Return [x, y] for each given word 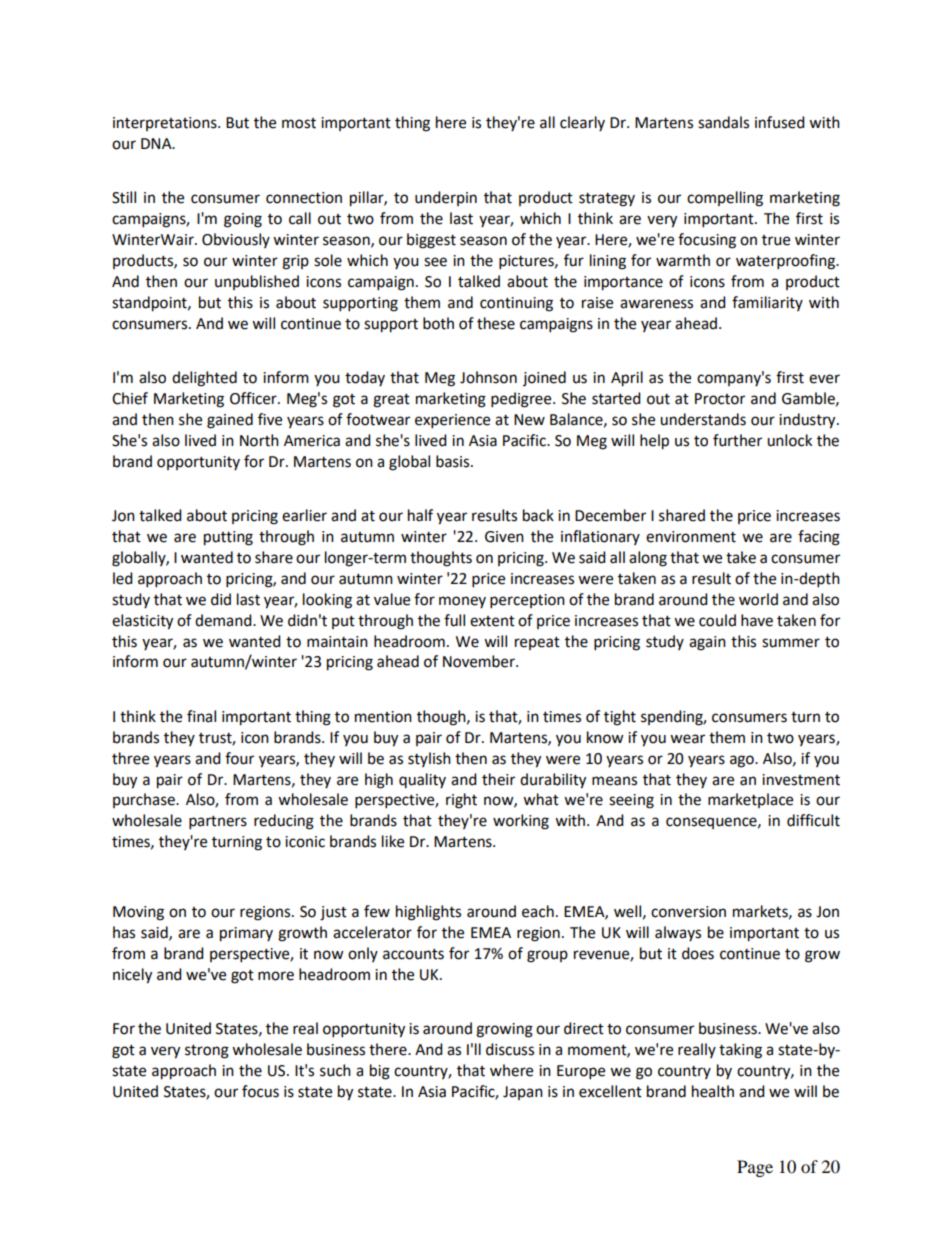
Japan [523, 1093]
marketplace [750, 800]
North [259, 440]
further [737, 440]
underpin [446, 198]
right [461, 801]
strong [207, 1052]
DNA [157, 143]
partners [218, 823]
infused [780, 122]
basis [454, 461]
